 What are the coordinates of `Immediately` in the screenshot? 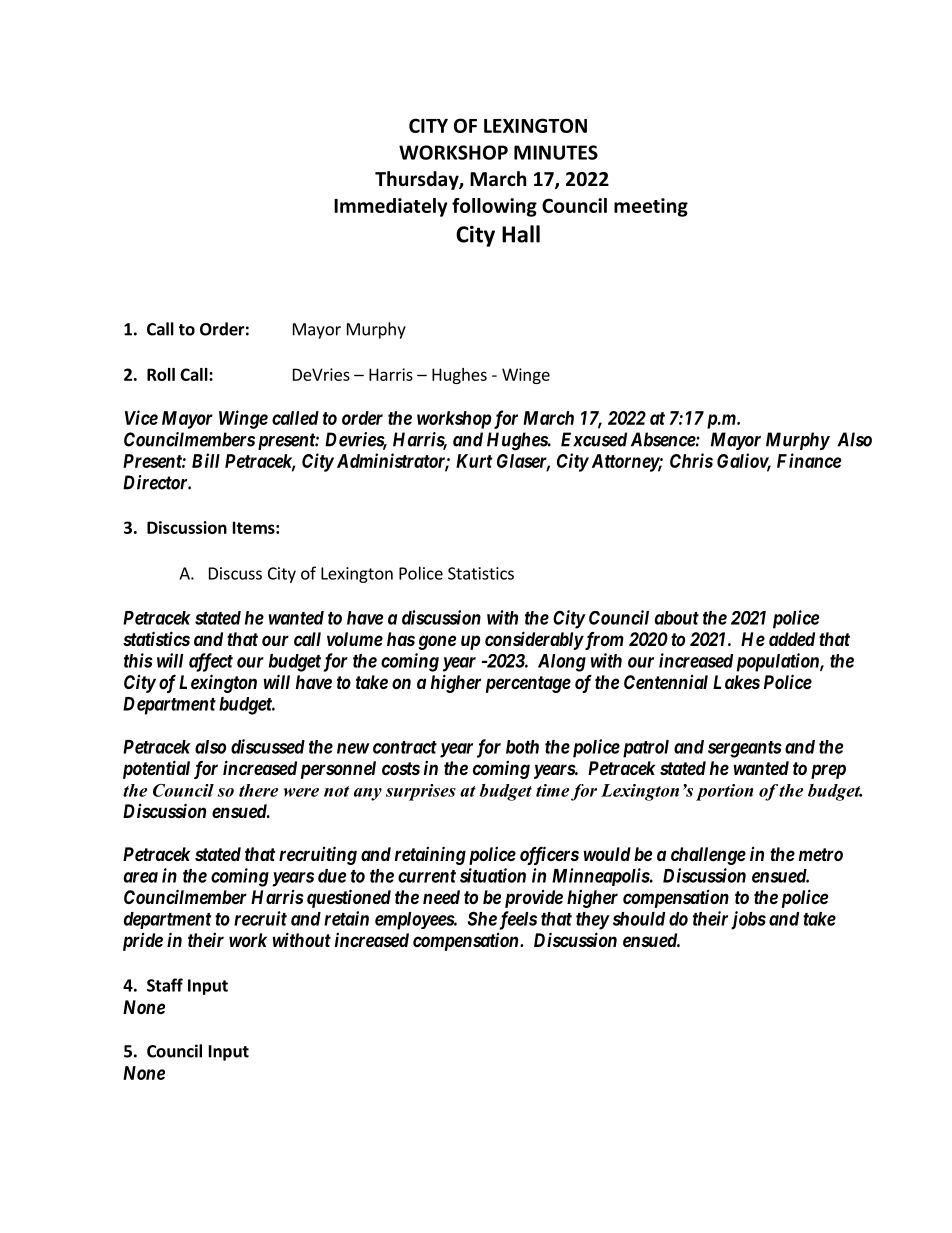 It's located at (391, 207).
